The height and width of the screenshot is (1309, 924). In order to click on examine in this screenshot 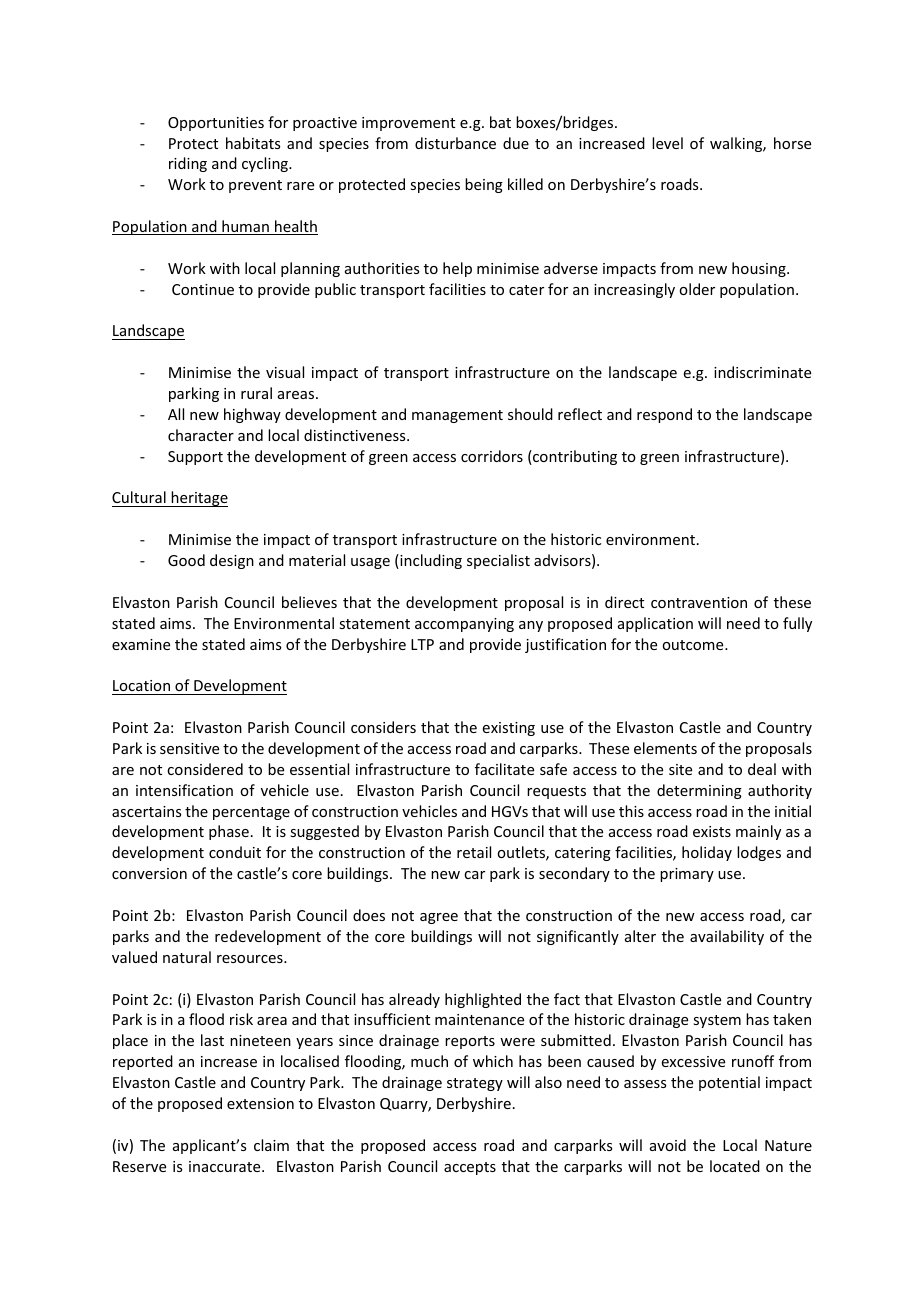, I will do `click(141, 644)`.
